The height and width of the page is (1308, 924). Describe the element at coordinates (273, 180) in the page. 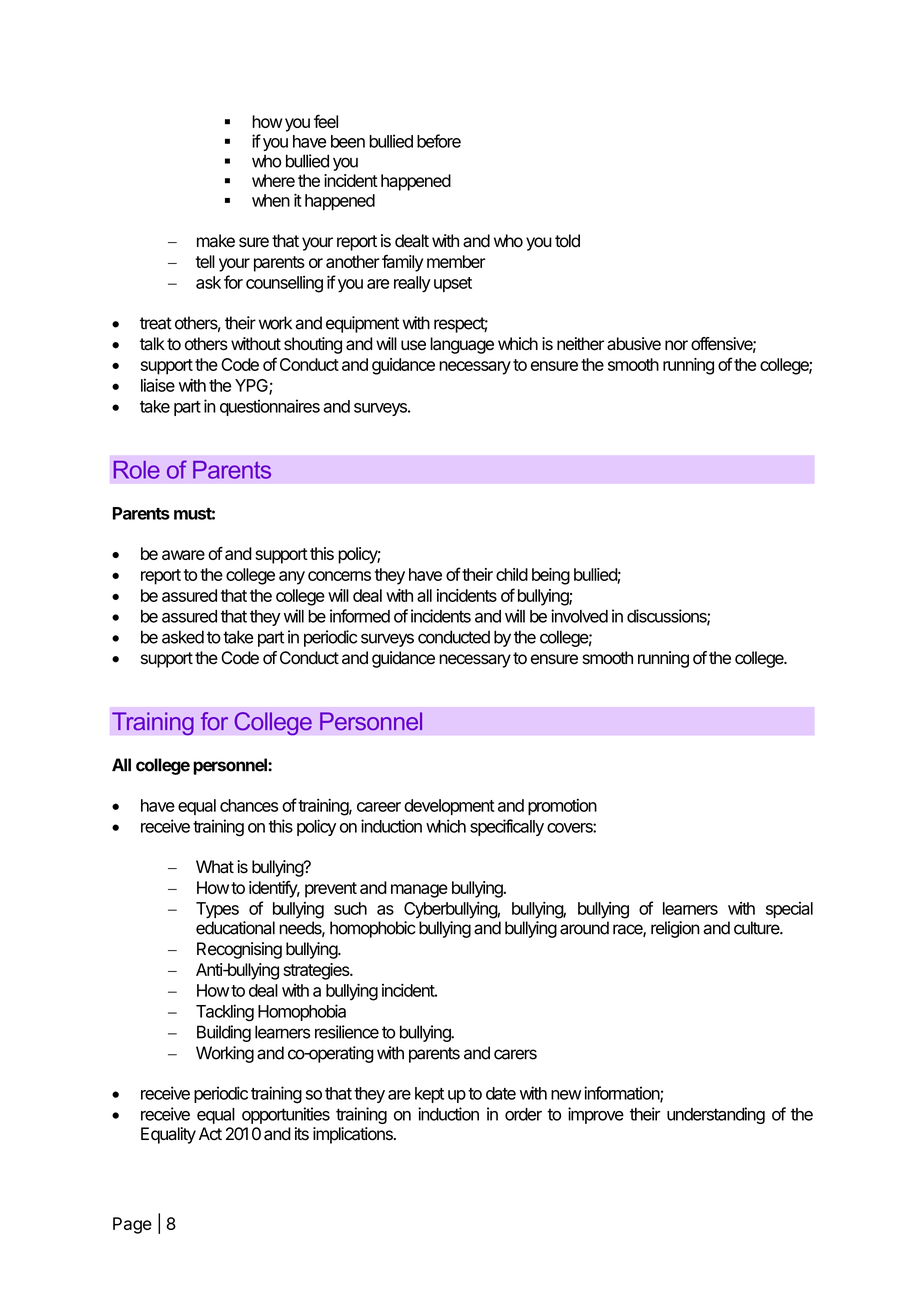

I see `where` at that location.
